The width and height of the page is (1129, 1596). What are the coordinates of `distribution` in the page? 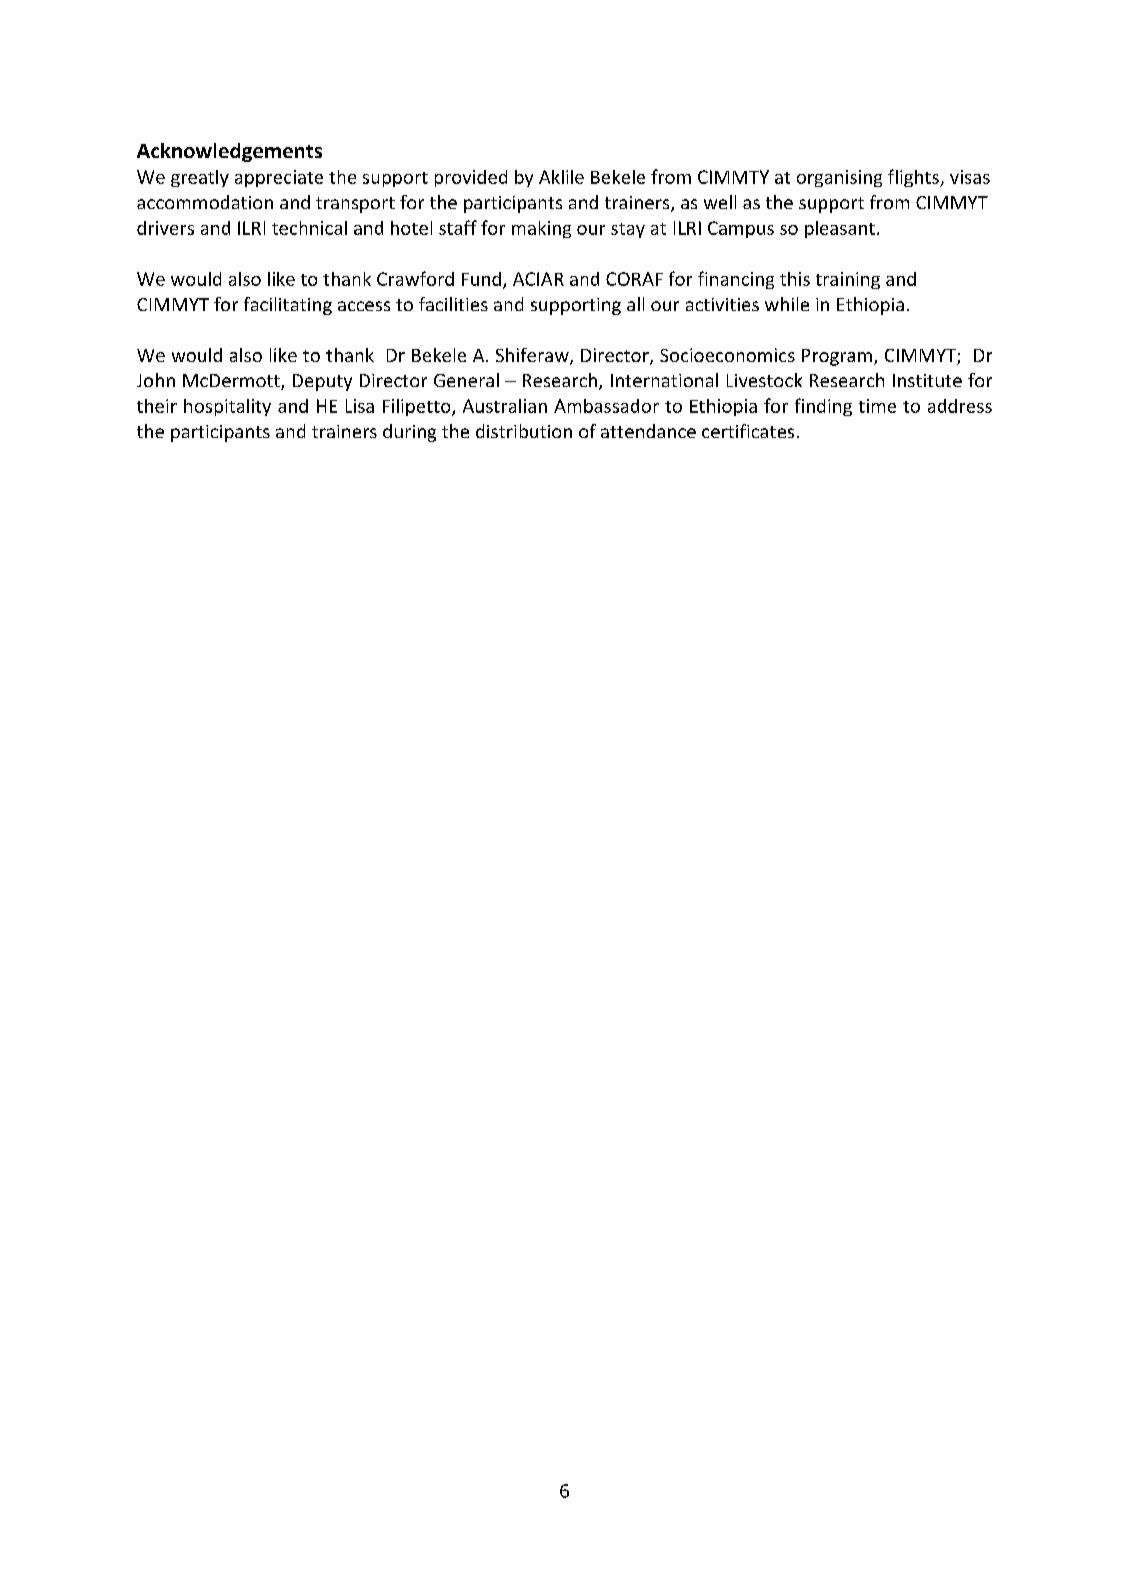 It's located at (524, 431).
